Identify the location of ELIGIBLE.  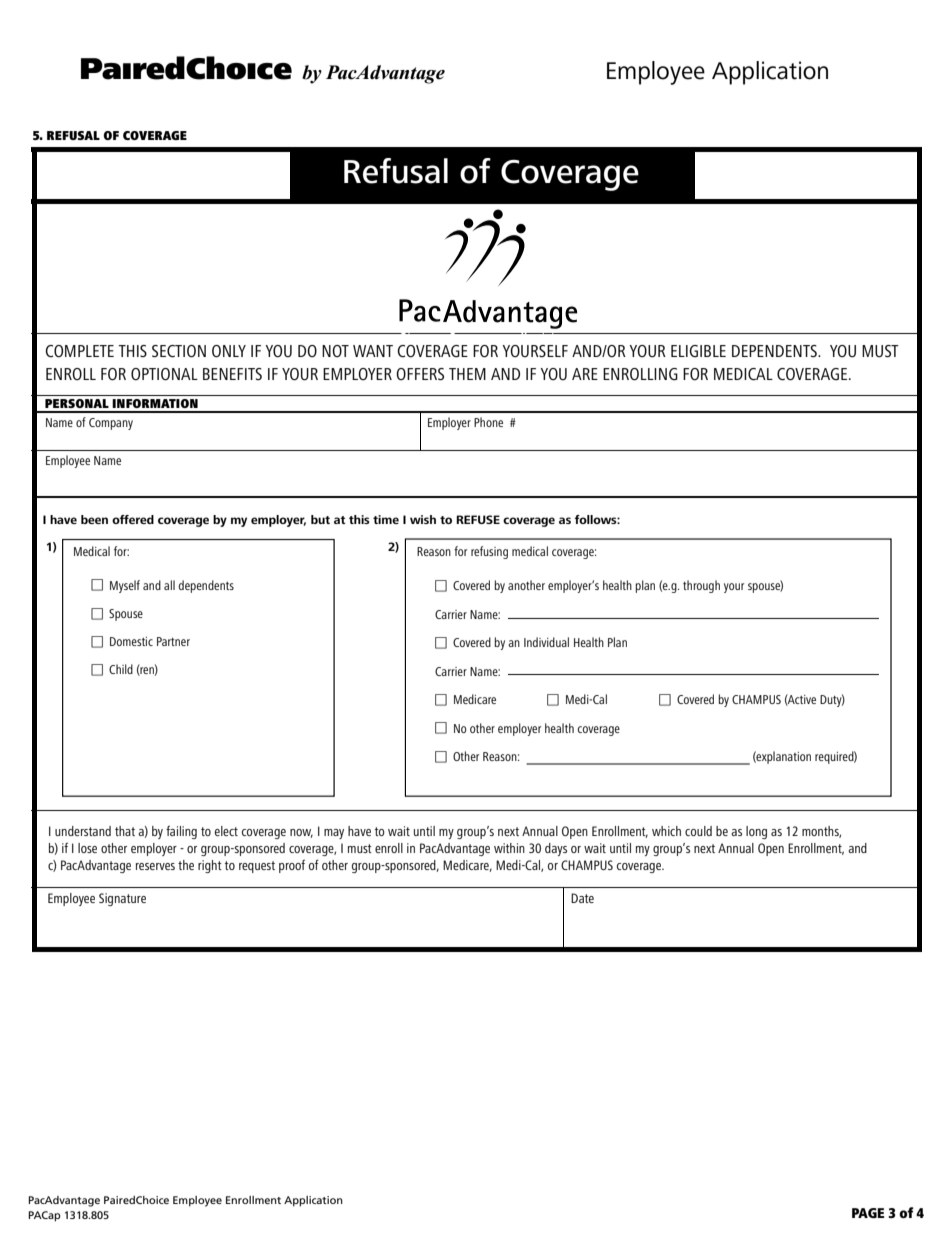
(698, 351).
